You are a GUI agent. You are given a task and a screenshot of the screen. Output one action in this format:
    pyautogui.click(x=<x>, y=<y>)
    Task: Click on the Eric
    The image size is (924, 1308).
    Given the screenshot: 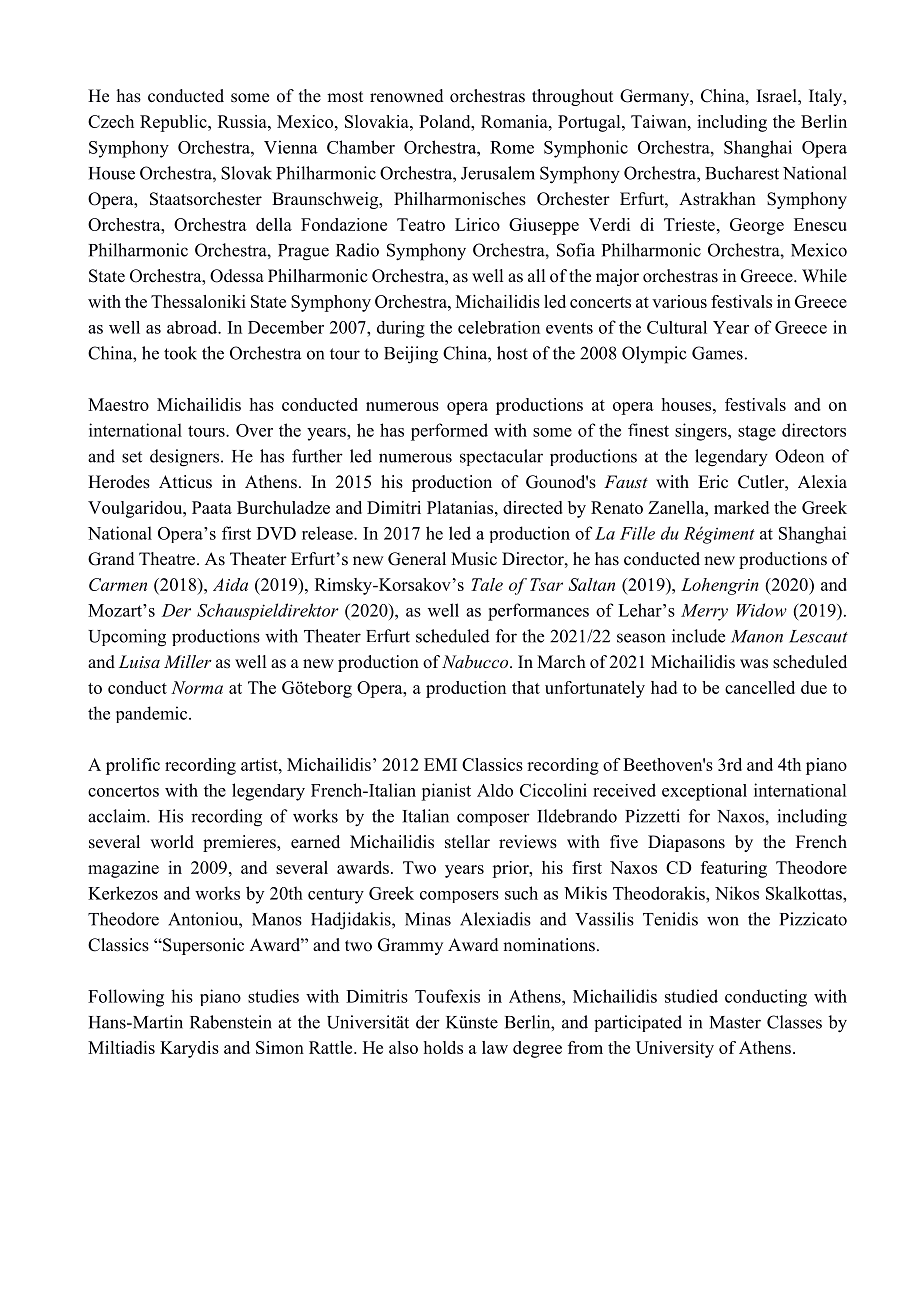 What is the action you would take?
    pyautogui.click(x=713, y=482)
